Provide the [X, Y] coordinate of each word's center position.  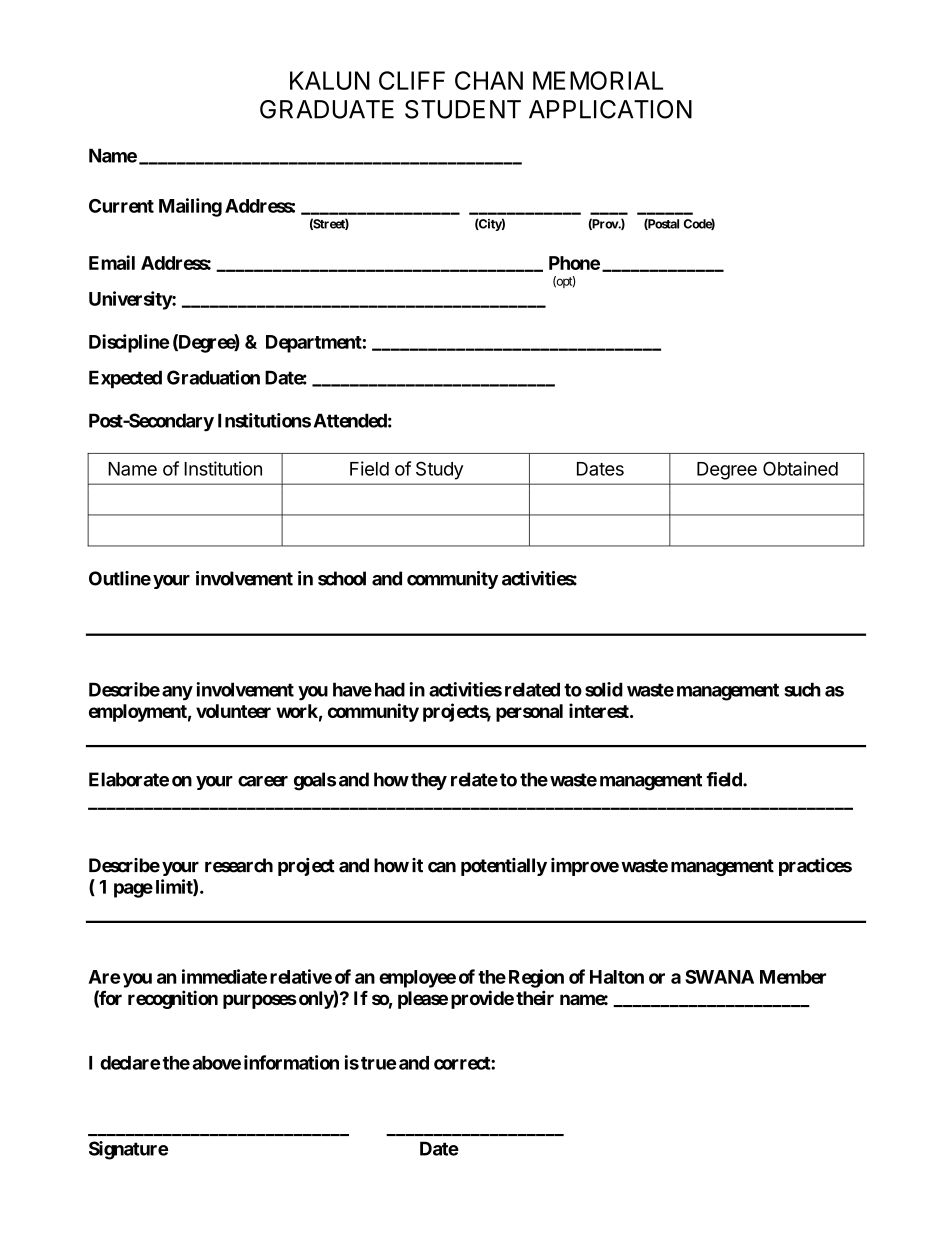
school [342, 578]
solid [604, 689]
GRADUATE [327, 109]
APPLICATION [610, 109]
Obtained [800, 468]
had [390, 689]
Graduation [213, 377]
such [802, 689]
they [429, 781]
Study [439, 470]
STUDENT [463, 109]
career [263, 781]
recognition [173, 999]
